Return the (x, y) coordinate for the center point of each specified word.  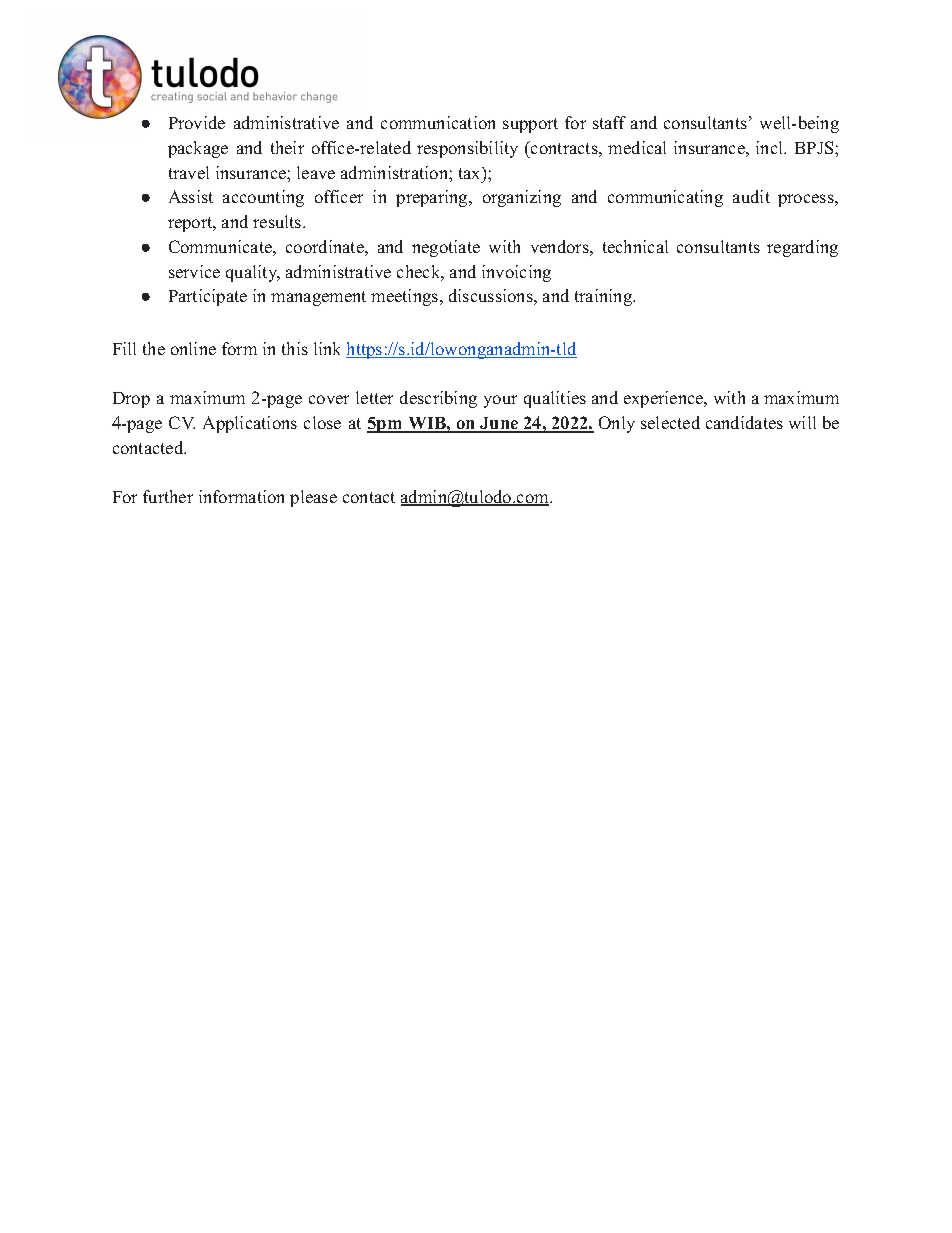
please (313, 498)
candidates (744, 422)
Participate (208, 297)
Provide (197, 122)
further (168, 496)
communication (438, 122)
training (604, 297)
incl (771, 147)
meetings (406, 297)
